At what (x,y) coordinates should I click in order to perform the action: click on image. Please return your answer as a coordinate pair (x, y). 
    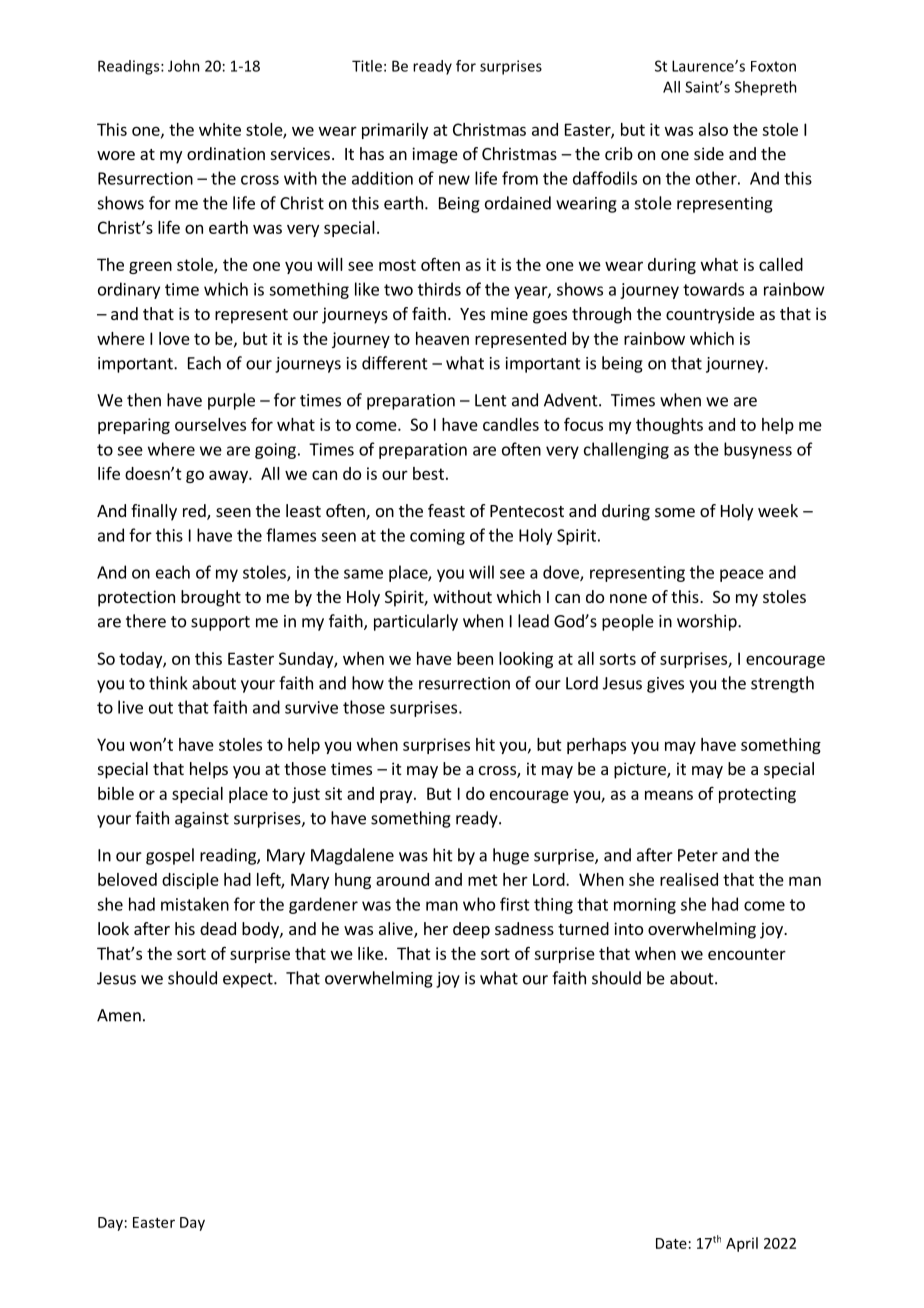
    Looking at the image, I should click on (435, 155).
